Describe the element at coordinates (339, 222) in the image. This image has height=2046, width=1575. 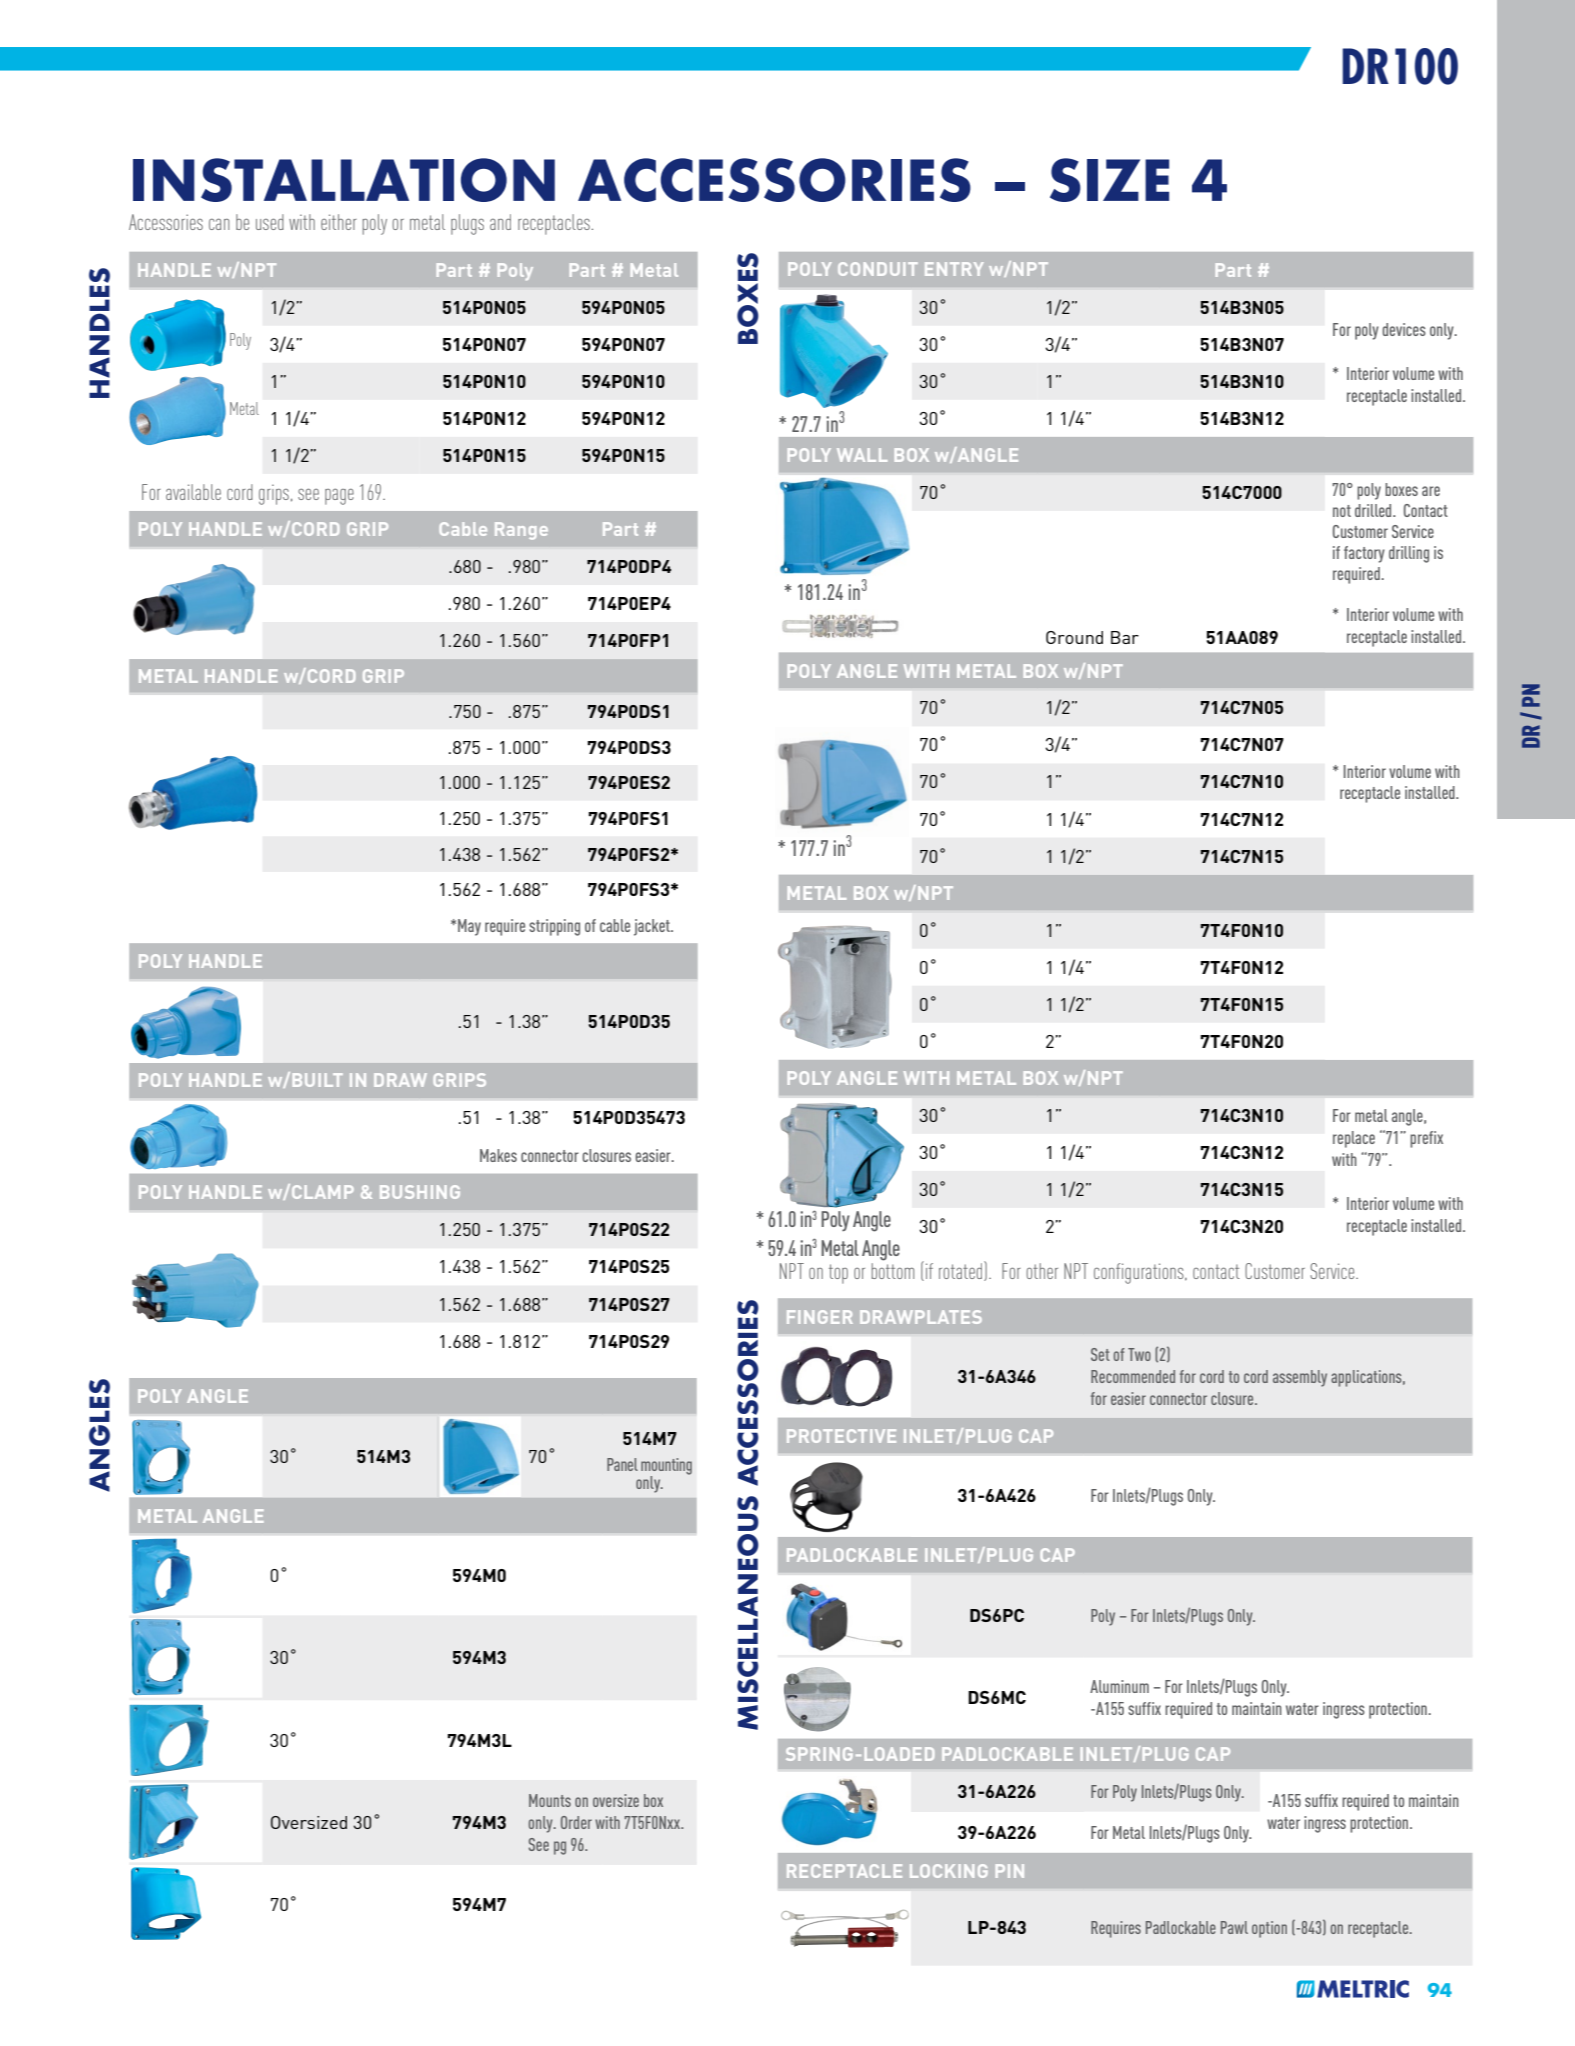
I see `either` at that location.
